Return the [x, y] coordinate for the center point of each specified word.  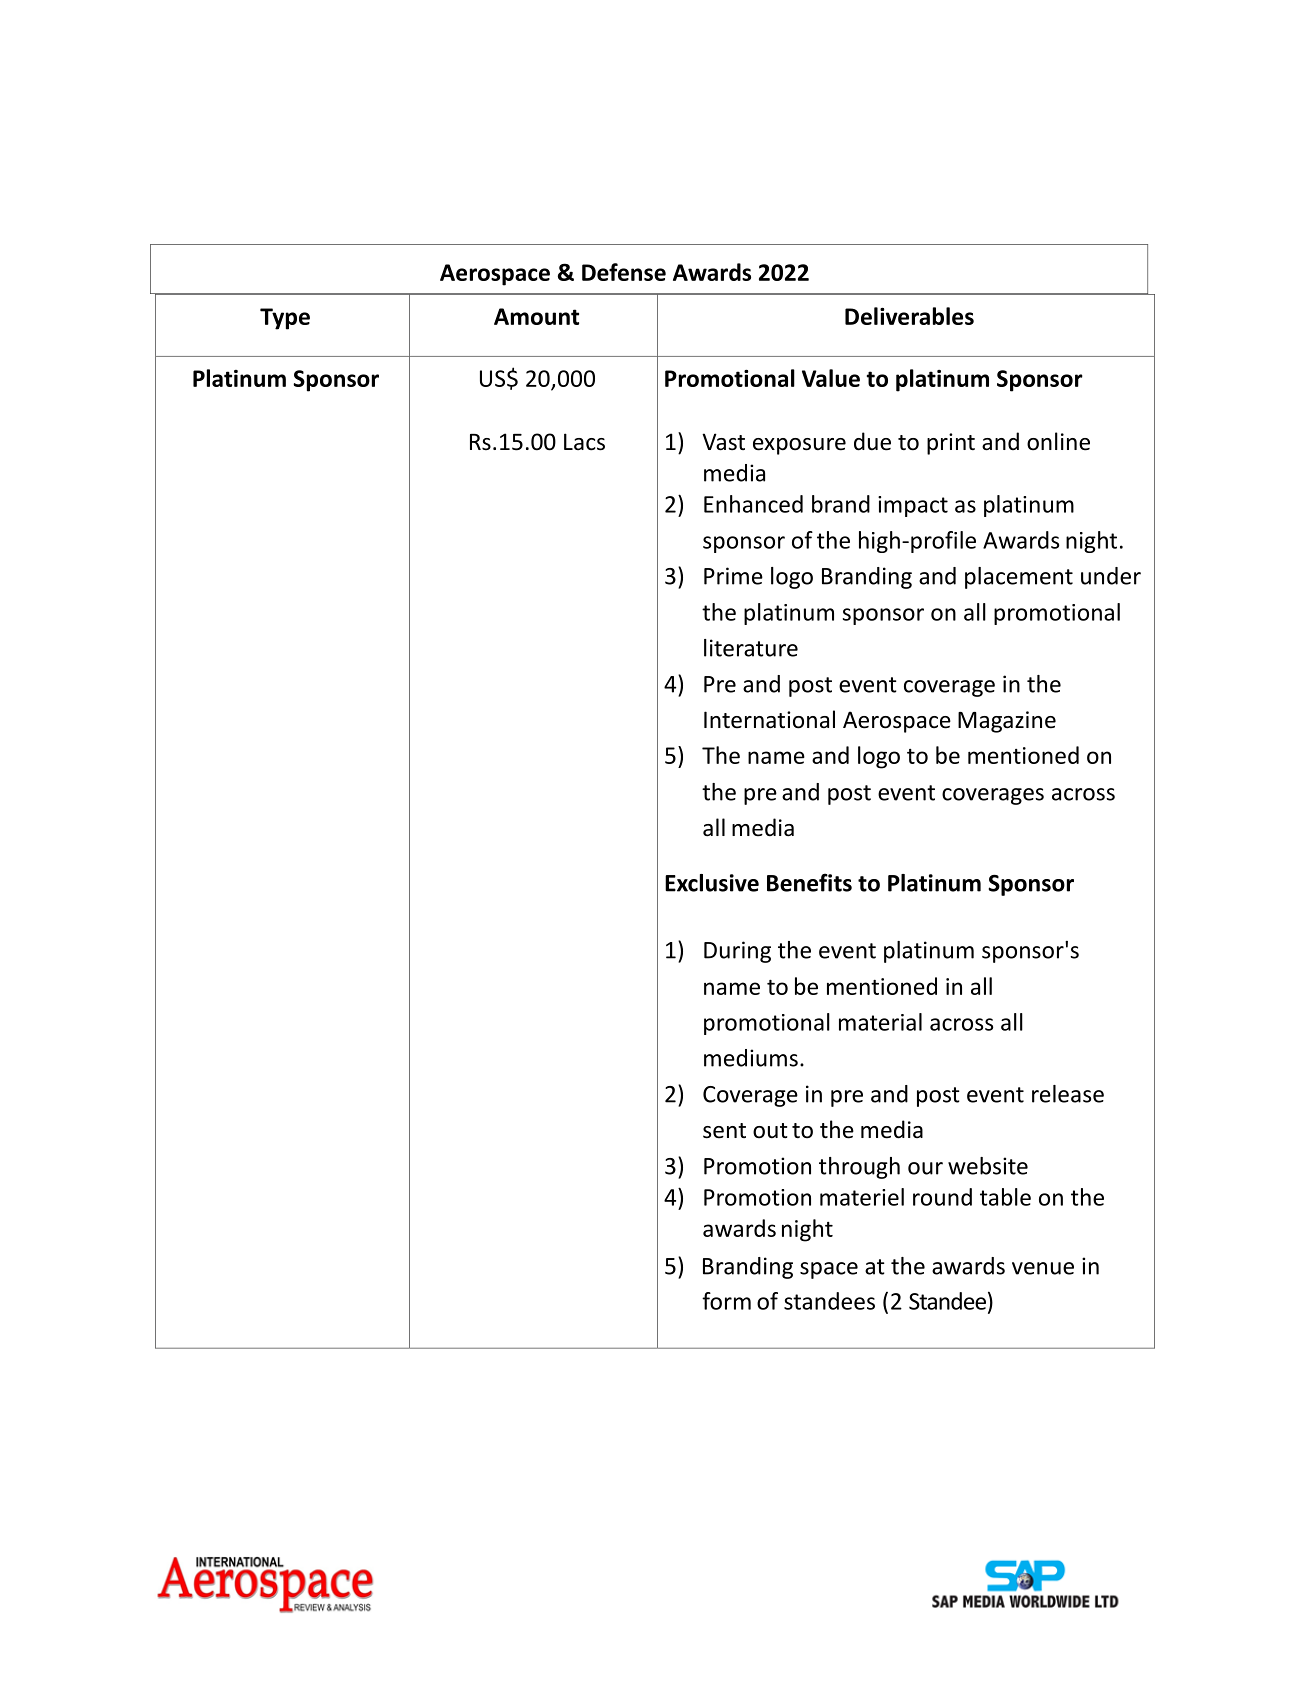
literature [751, 648]
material [880, 1022]
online [1058, 441]
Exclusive [712, 883]
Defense [624, 272]
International [769, 719]
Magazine [1007, 722]
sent [724, 1131]
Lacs [584, 442]
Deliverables [909, 316]
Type [285, 319]
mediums [751, 1058]
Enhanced [753, 504]
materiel [862, 1197]
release [1068, 1094]
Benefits [809, 882]
